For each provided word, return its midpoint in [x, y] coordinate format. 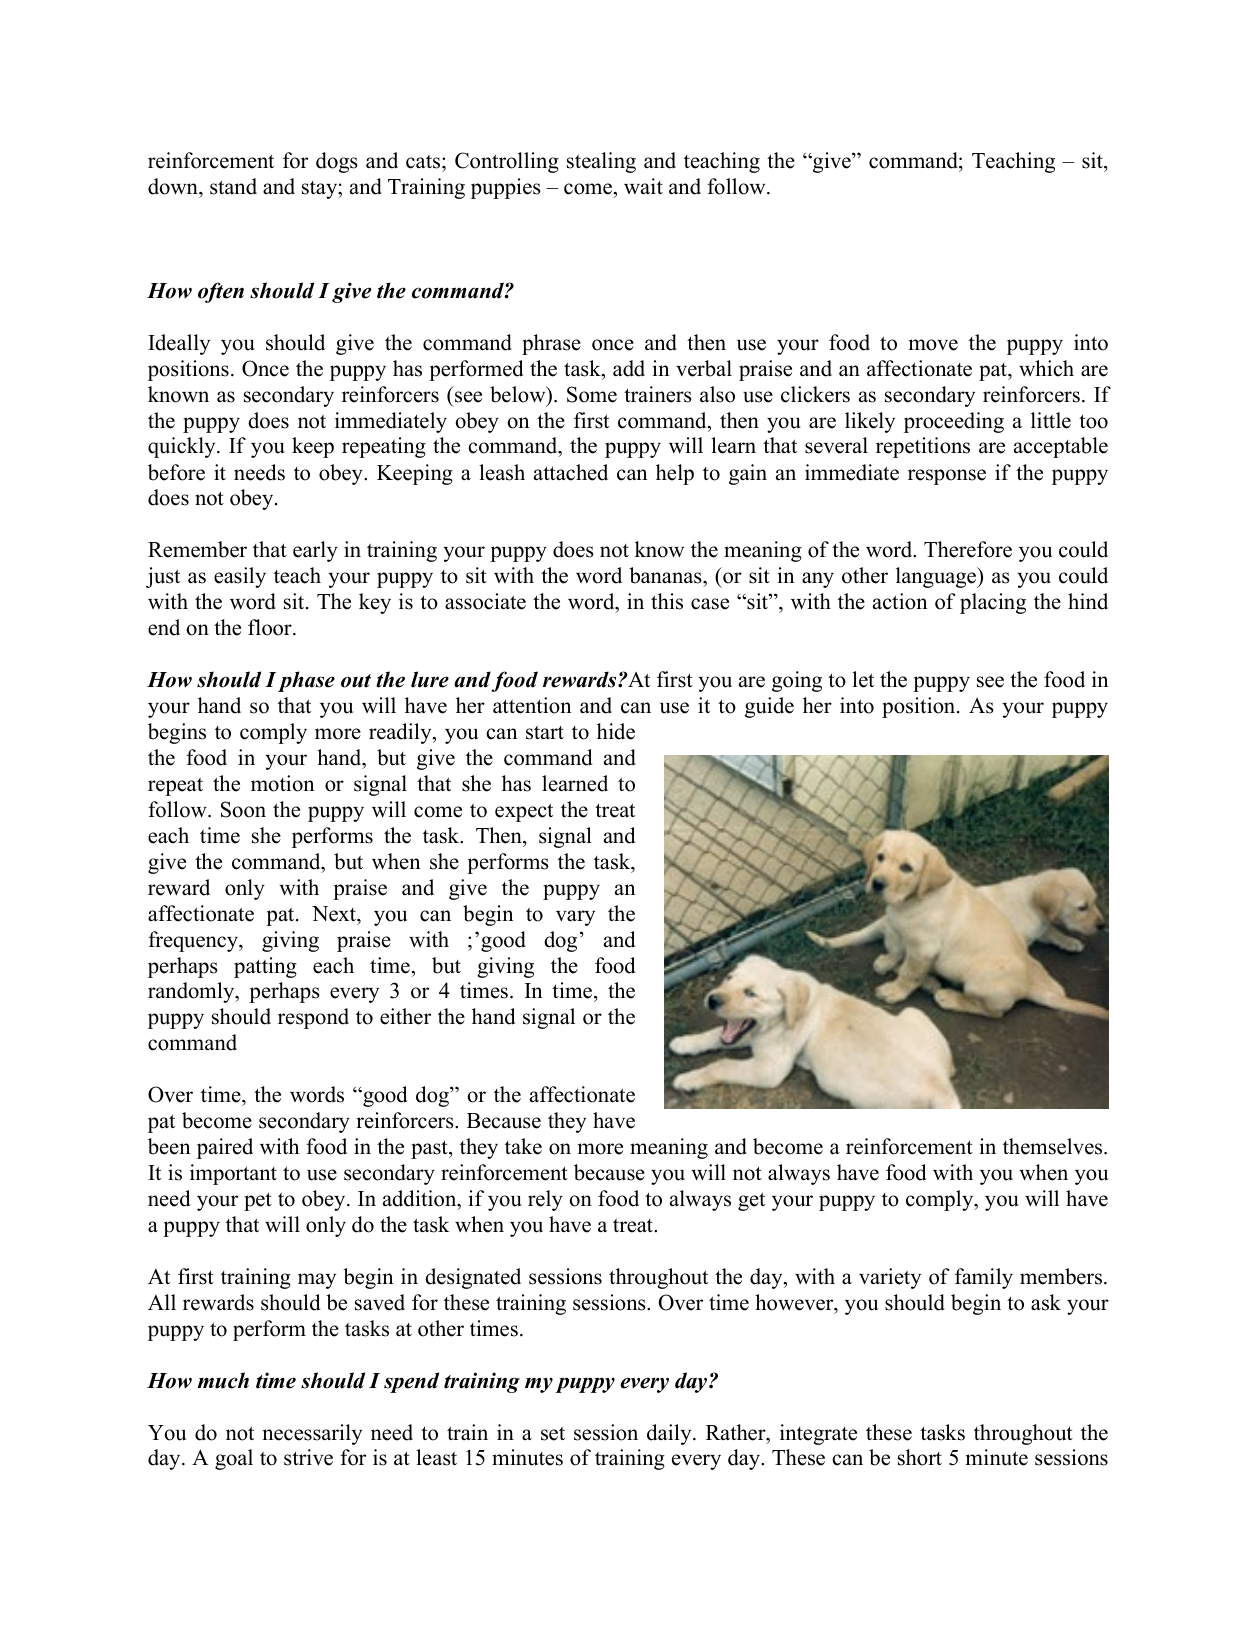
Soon [243, 809]
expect [524, 812]
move [933, 345]
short [920, 1457]
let [863, 679]
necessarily [312, 1434]
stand [233, 186]
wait [643, 186]
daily [670, 1434]
